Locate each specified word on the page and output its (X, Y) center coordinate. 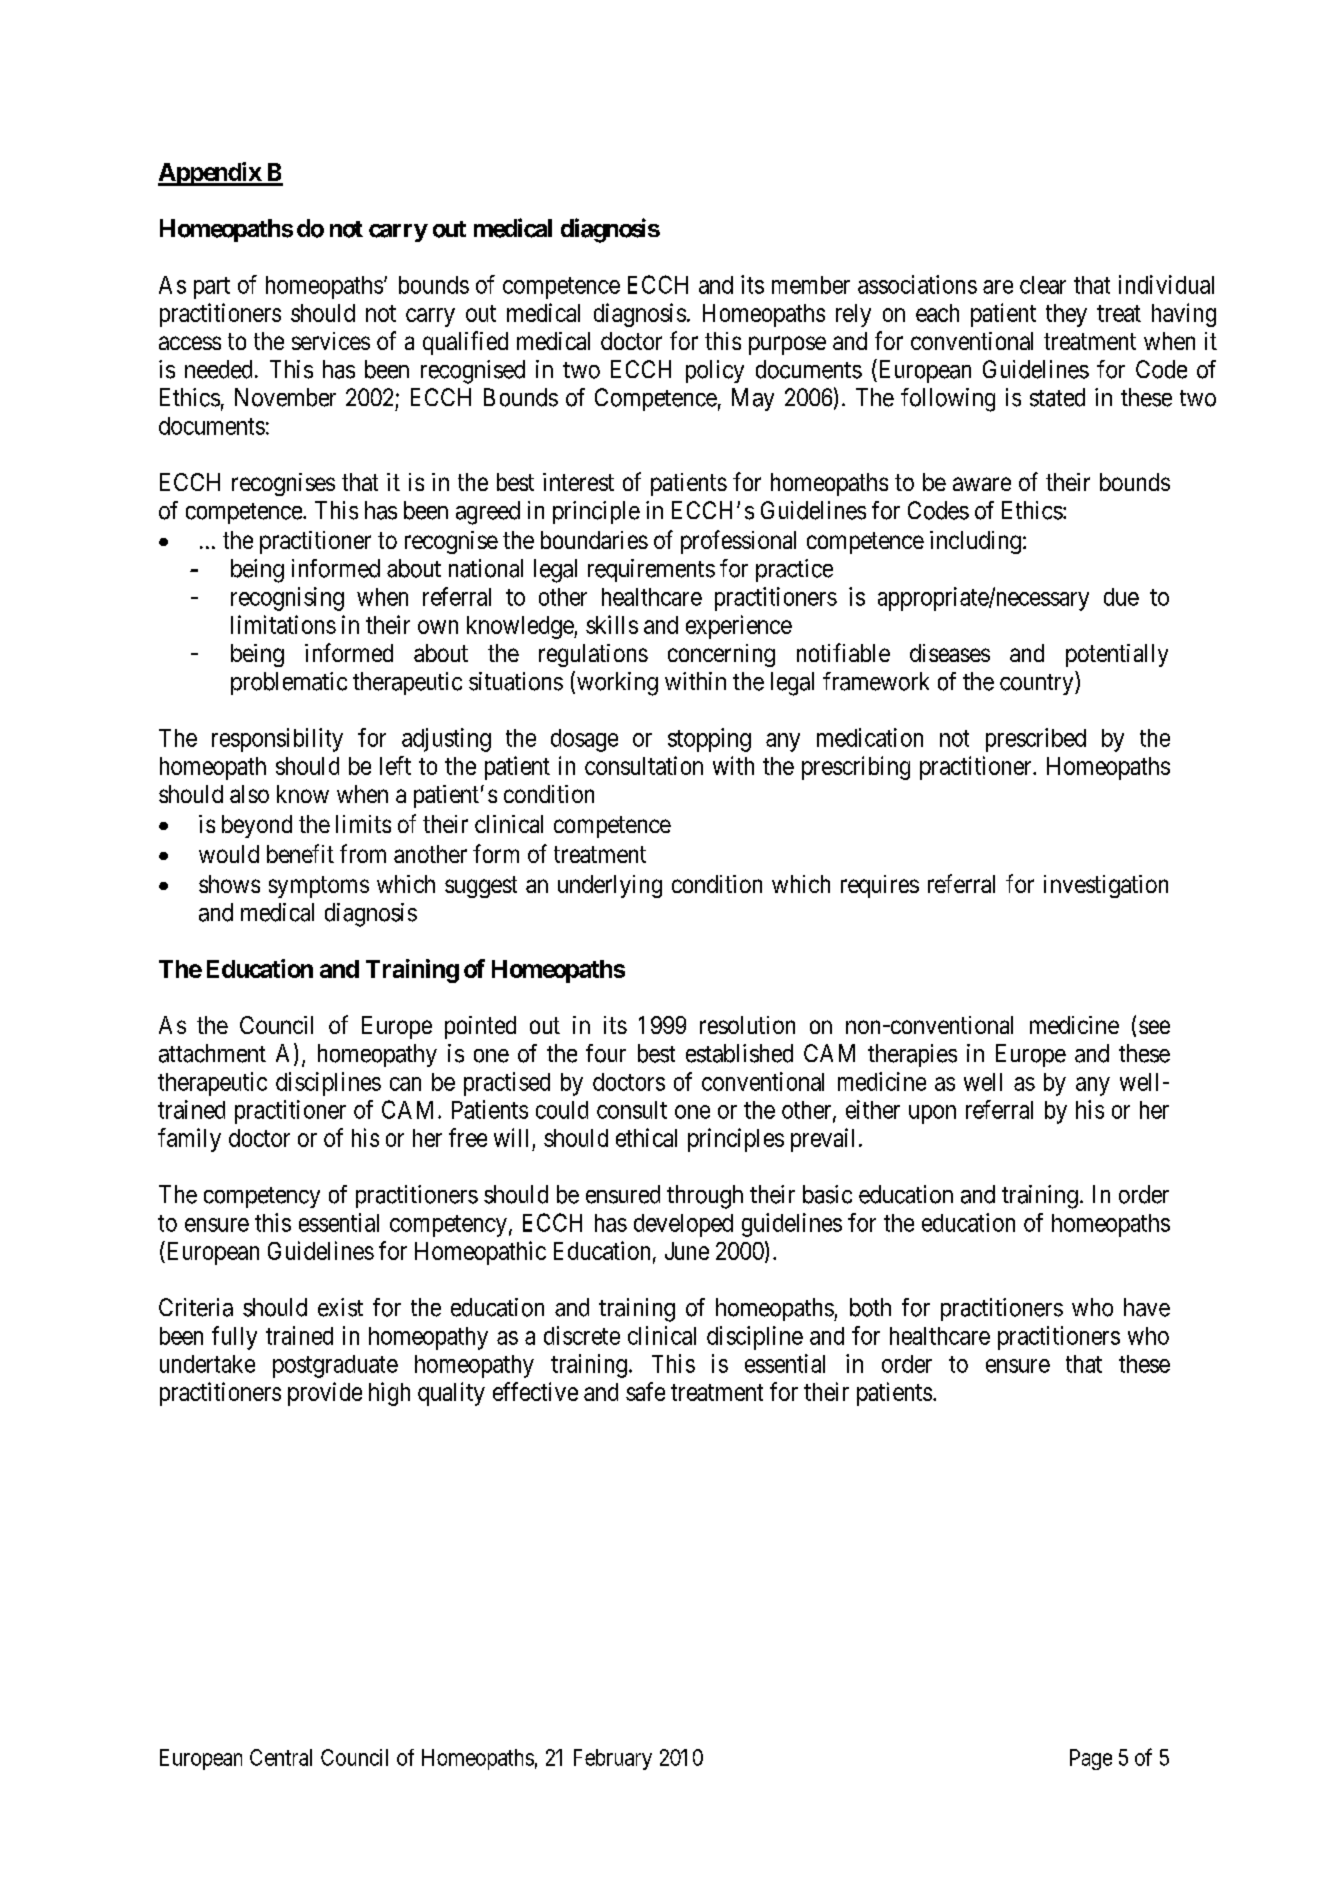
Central (281, 1757)
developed (683, 1225)
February (613, 1759)
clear (1043, 285)
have (1147, 1307)
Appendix (210, 174)
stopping (709, 740)
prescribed (1036, 740)
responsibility (277, 740)
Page (1091, 1759)
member (811, 285)
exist (340, 1307)
